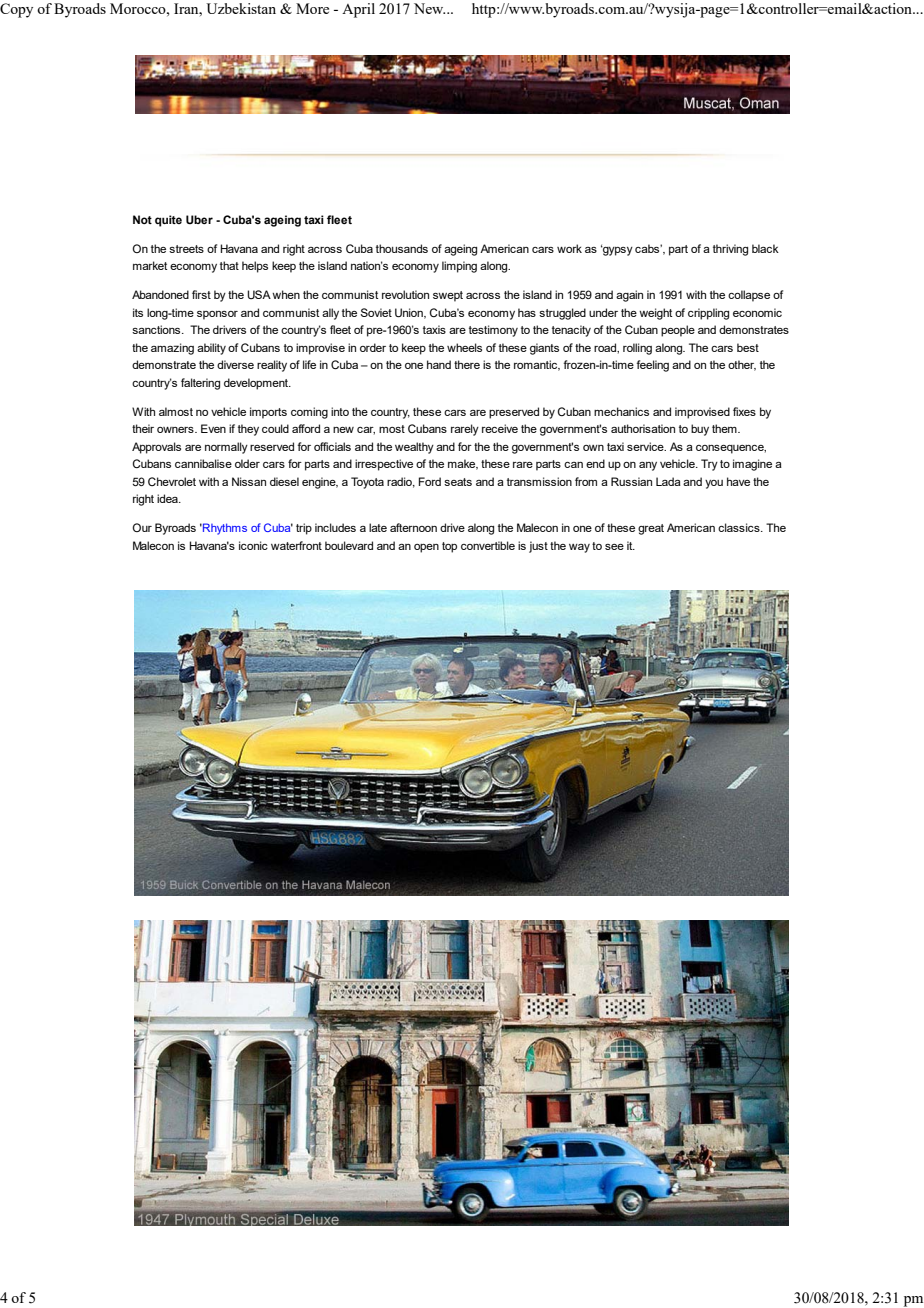 The height and width of the screenshot is (1308, 924). I want to click on diverse, so click(235, 364).
